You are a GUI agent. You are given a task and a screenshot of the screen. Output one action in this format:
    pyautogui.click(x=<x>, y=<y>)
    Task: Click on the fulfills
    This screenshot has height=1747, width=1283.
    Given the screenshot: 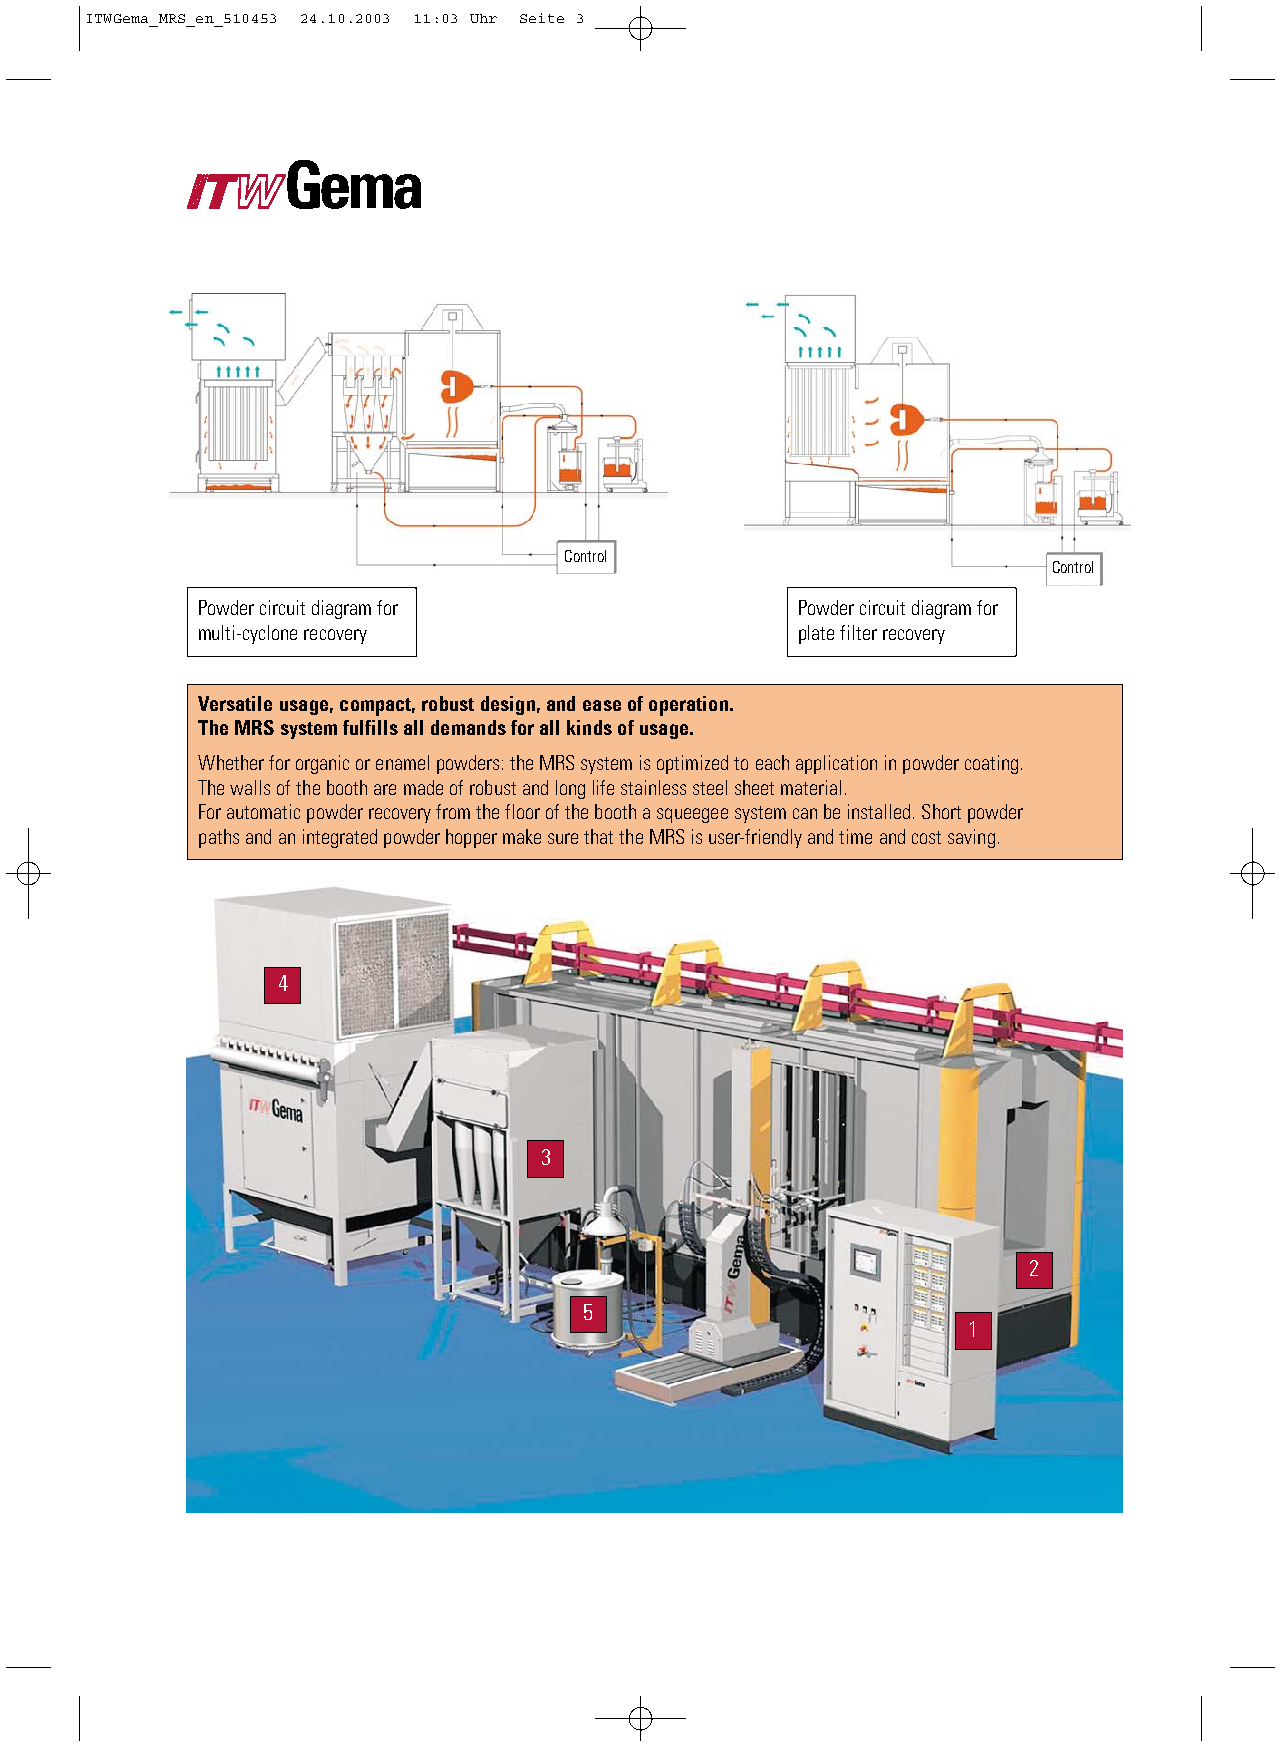 What is the action you would take?
    pyautogui.click(x=370, y=727)
